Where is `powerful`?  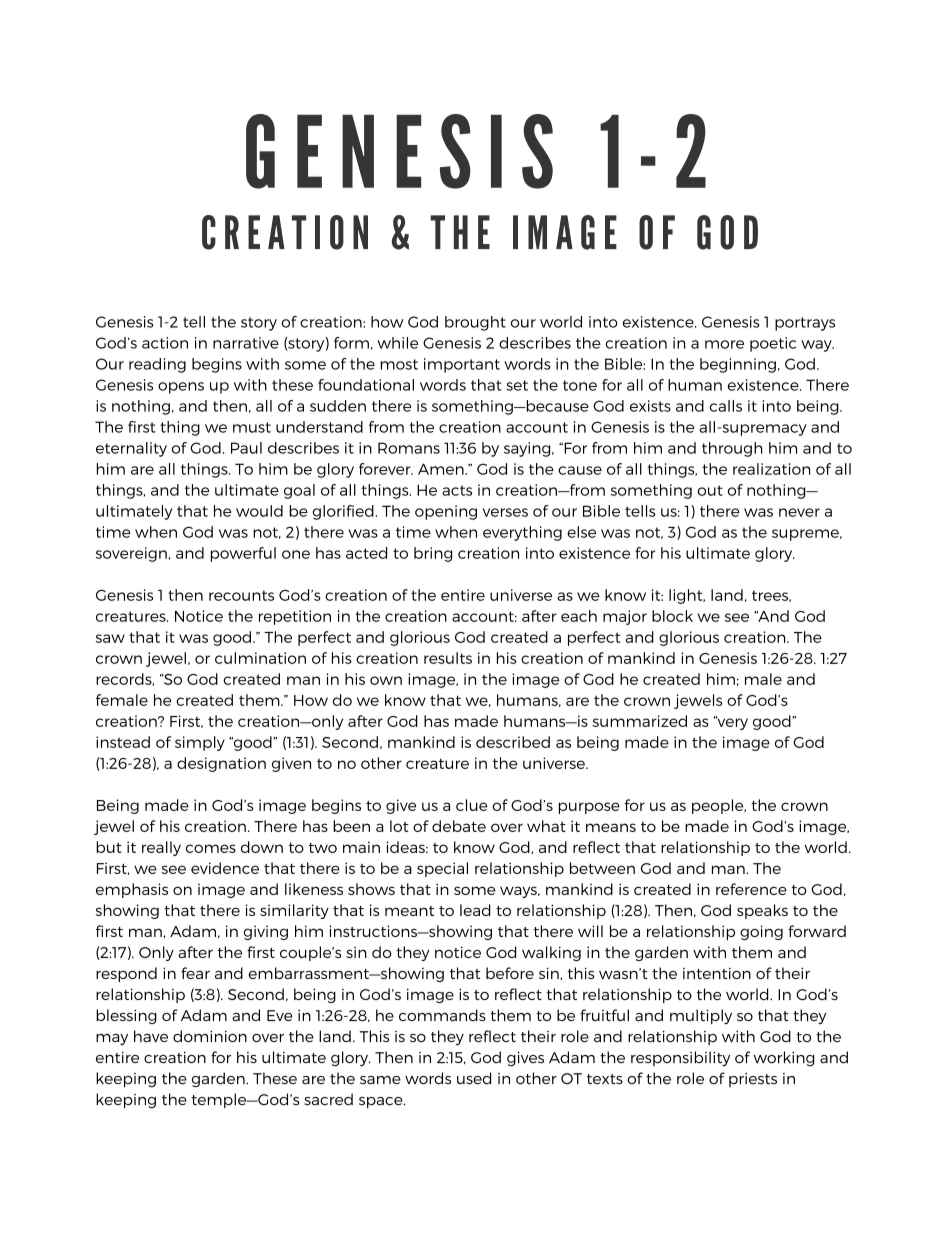 powerful is located at coordinates (243, 554).
